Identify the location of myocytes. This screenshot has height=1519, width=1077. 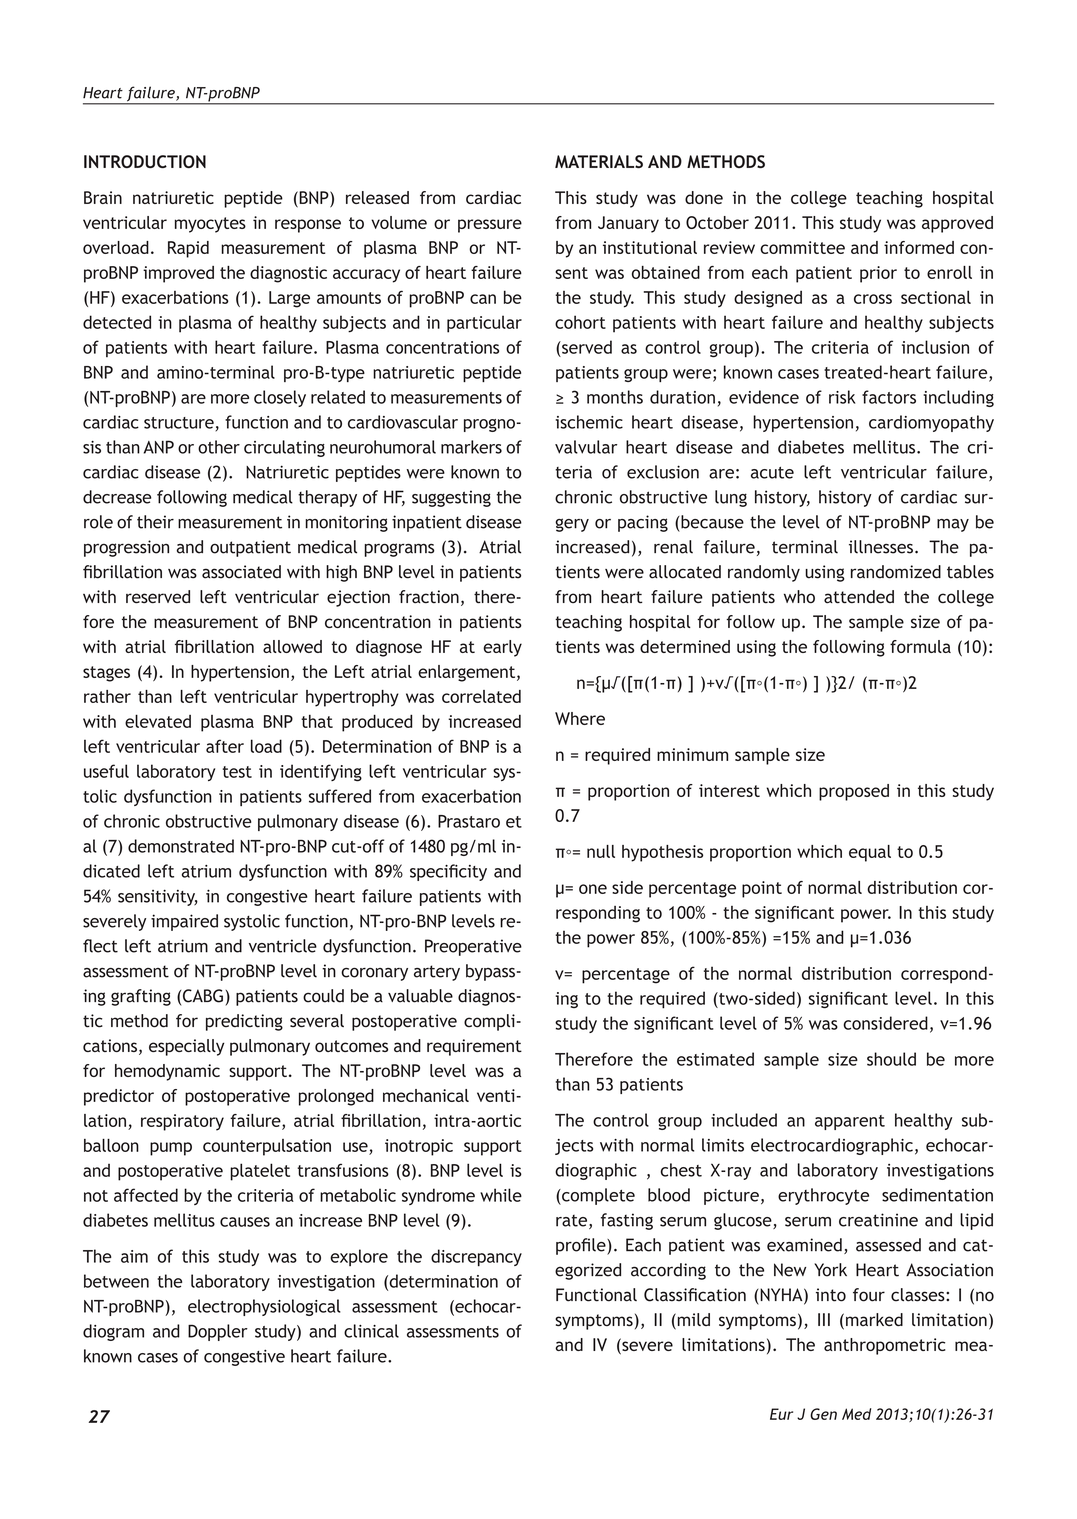
(210, 225).
